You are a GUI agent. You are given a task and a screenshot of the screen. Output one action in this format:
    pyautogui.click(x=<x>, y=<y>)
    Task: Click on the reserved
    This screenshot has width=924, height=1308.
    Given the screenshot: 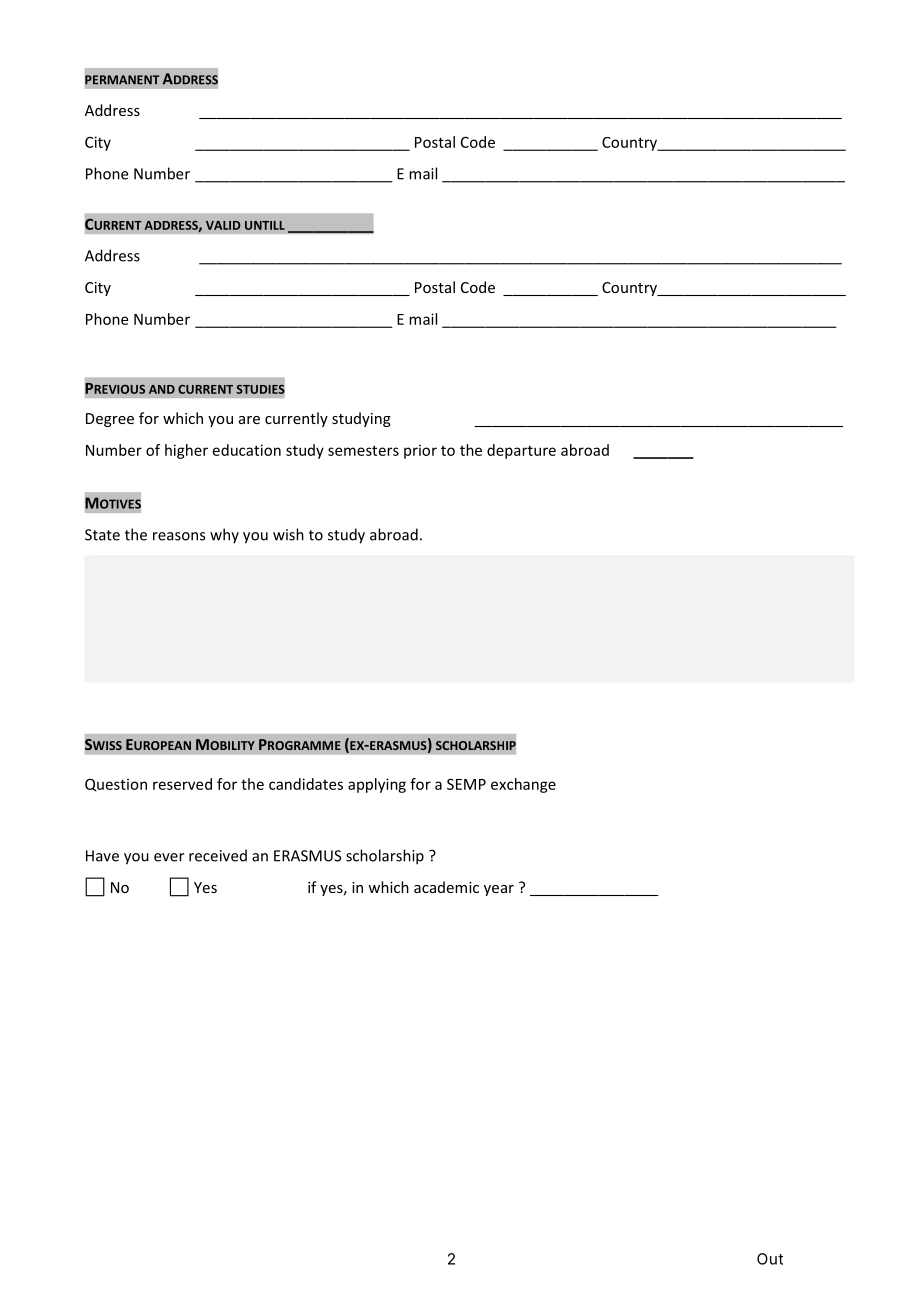 What is the action you would take?
    pyautogui.click(x=182, y=784)
